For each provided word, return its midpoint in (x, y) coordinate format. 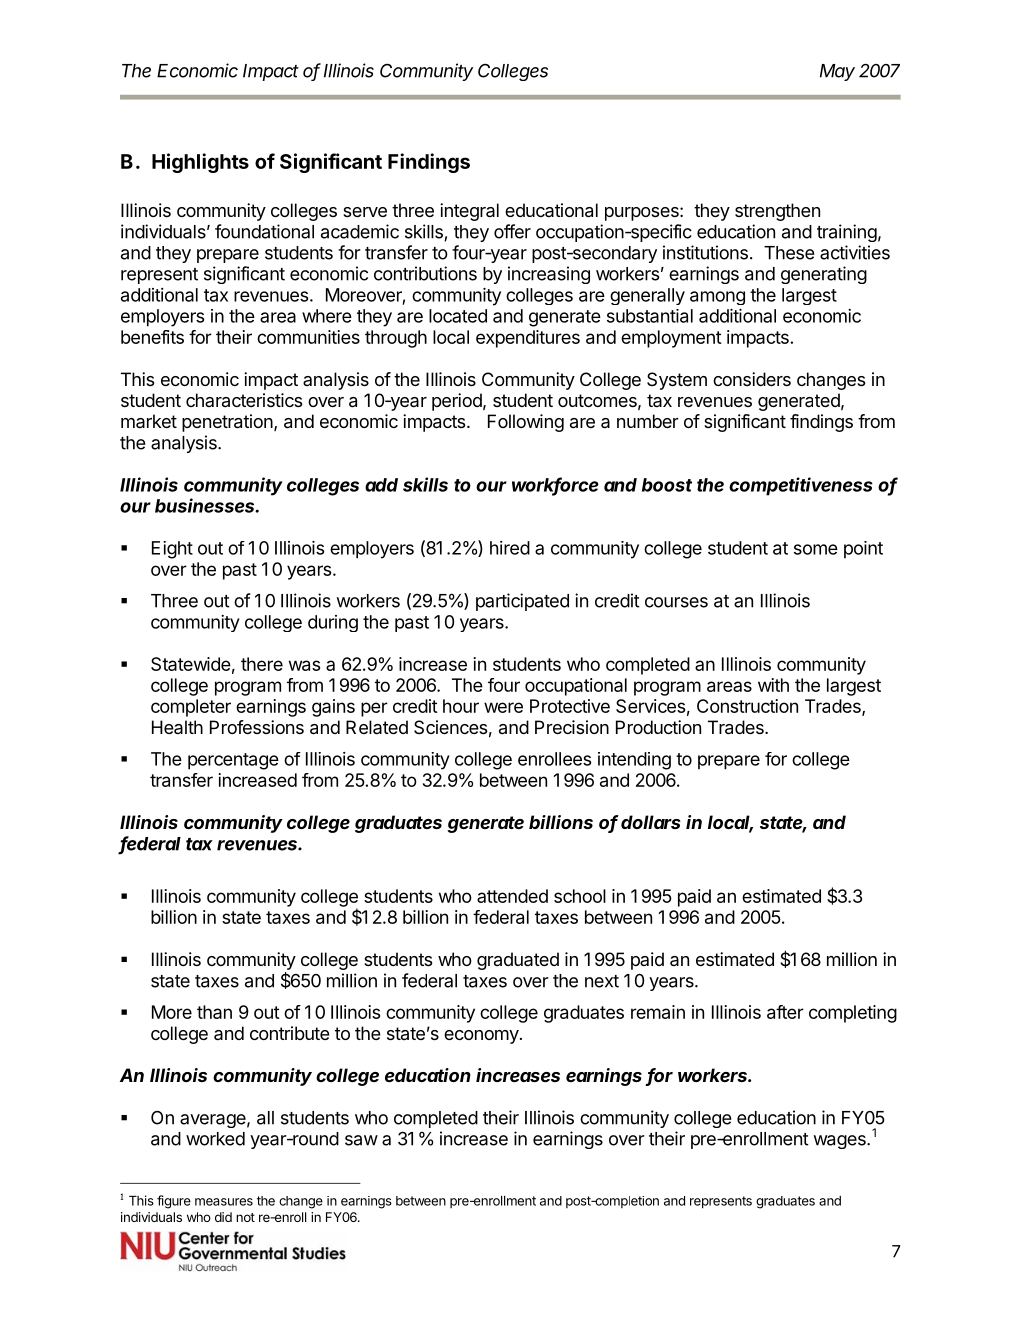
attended (512, 896)
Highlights (200, 163)
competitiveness (801, 486)
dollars (651, 822)
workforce (555, 485)
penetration (227, 423)
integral (469, 212)
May (837, 72)
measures (224, 1202)
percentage (233, 761)
